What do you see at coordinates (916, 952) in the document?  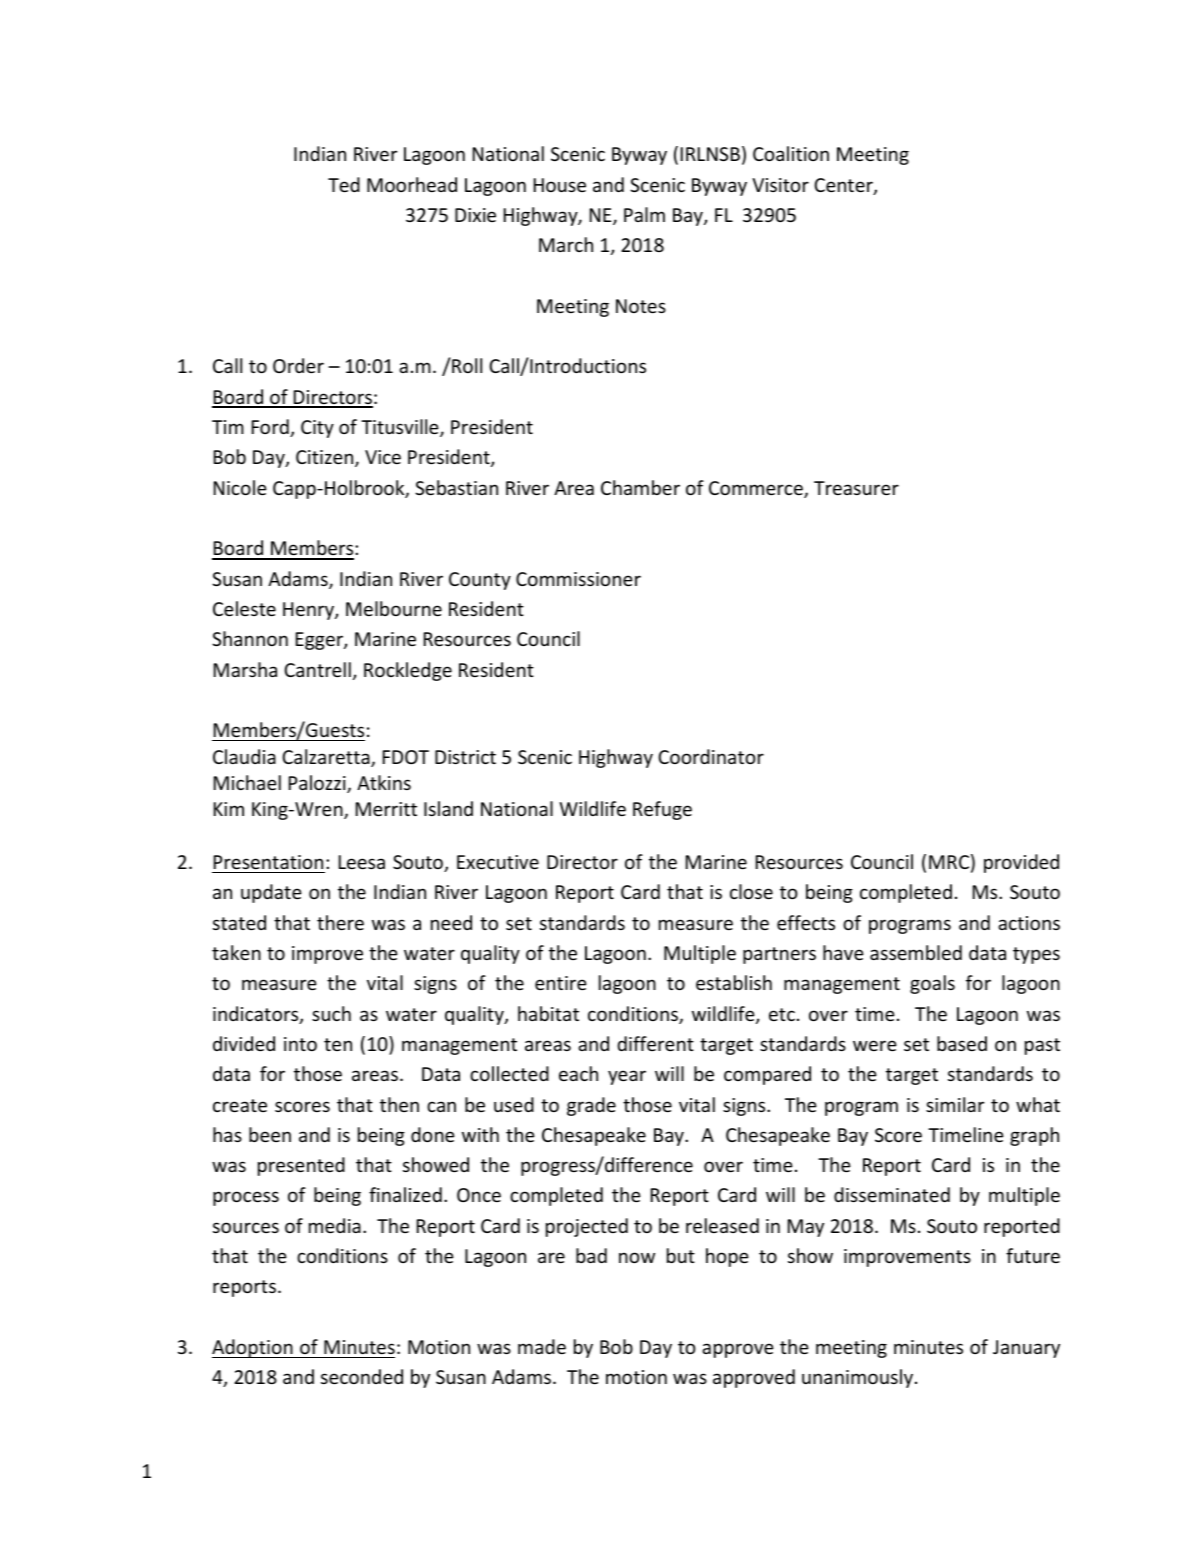 I see `assembled` at bounding box center [916, 952].
